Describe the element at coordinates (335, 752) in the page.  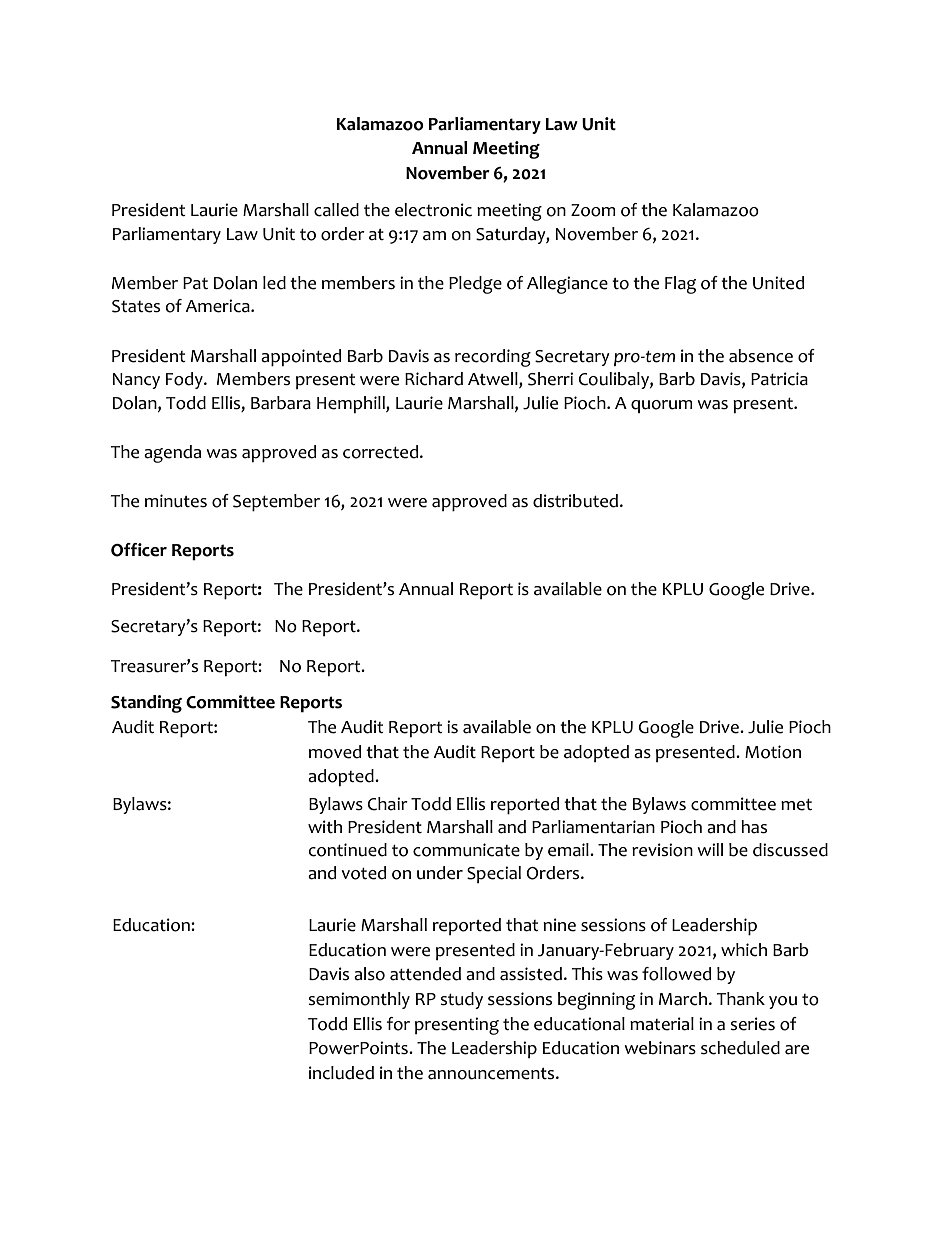
I see `moved` at that location.
